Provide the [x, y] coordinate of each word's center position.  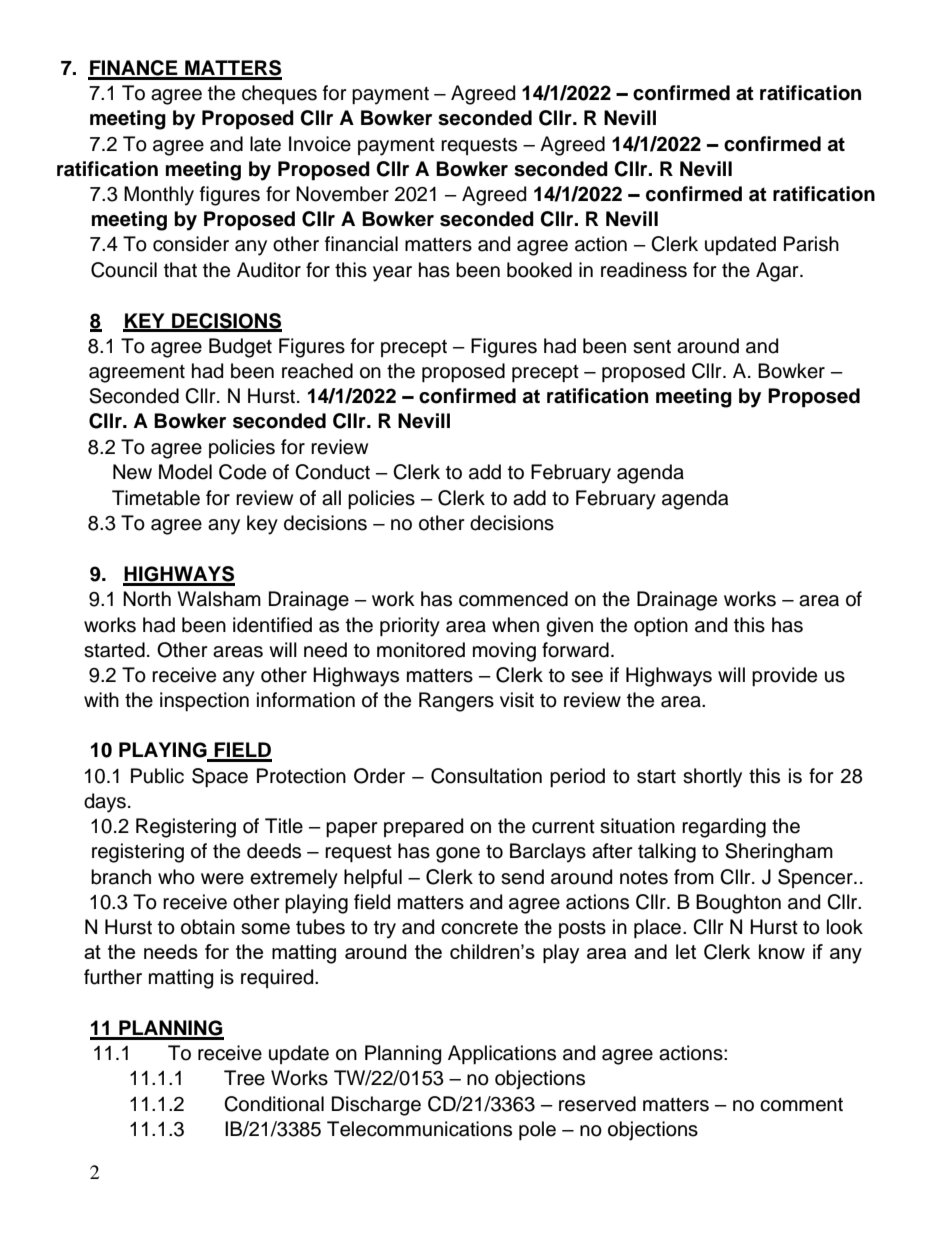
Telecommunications [419, 1129]
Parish [811, 244]
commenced [513, 599]
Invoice [320, 144]
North [147, 599]
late [265, 144]
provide [784, 676]
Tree [244, 1078]
